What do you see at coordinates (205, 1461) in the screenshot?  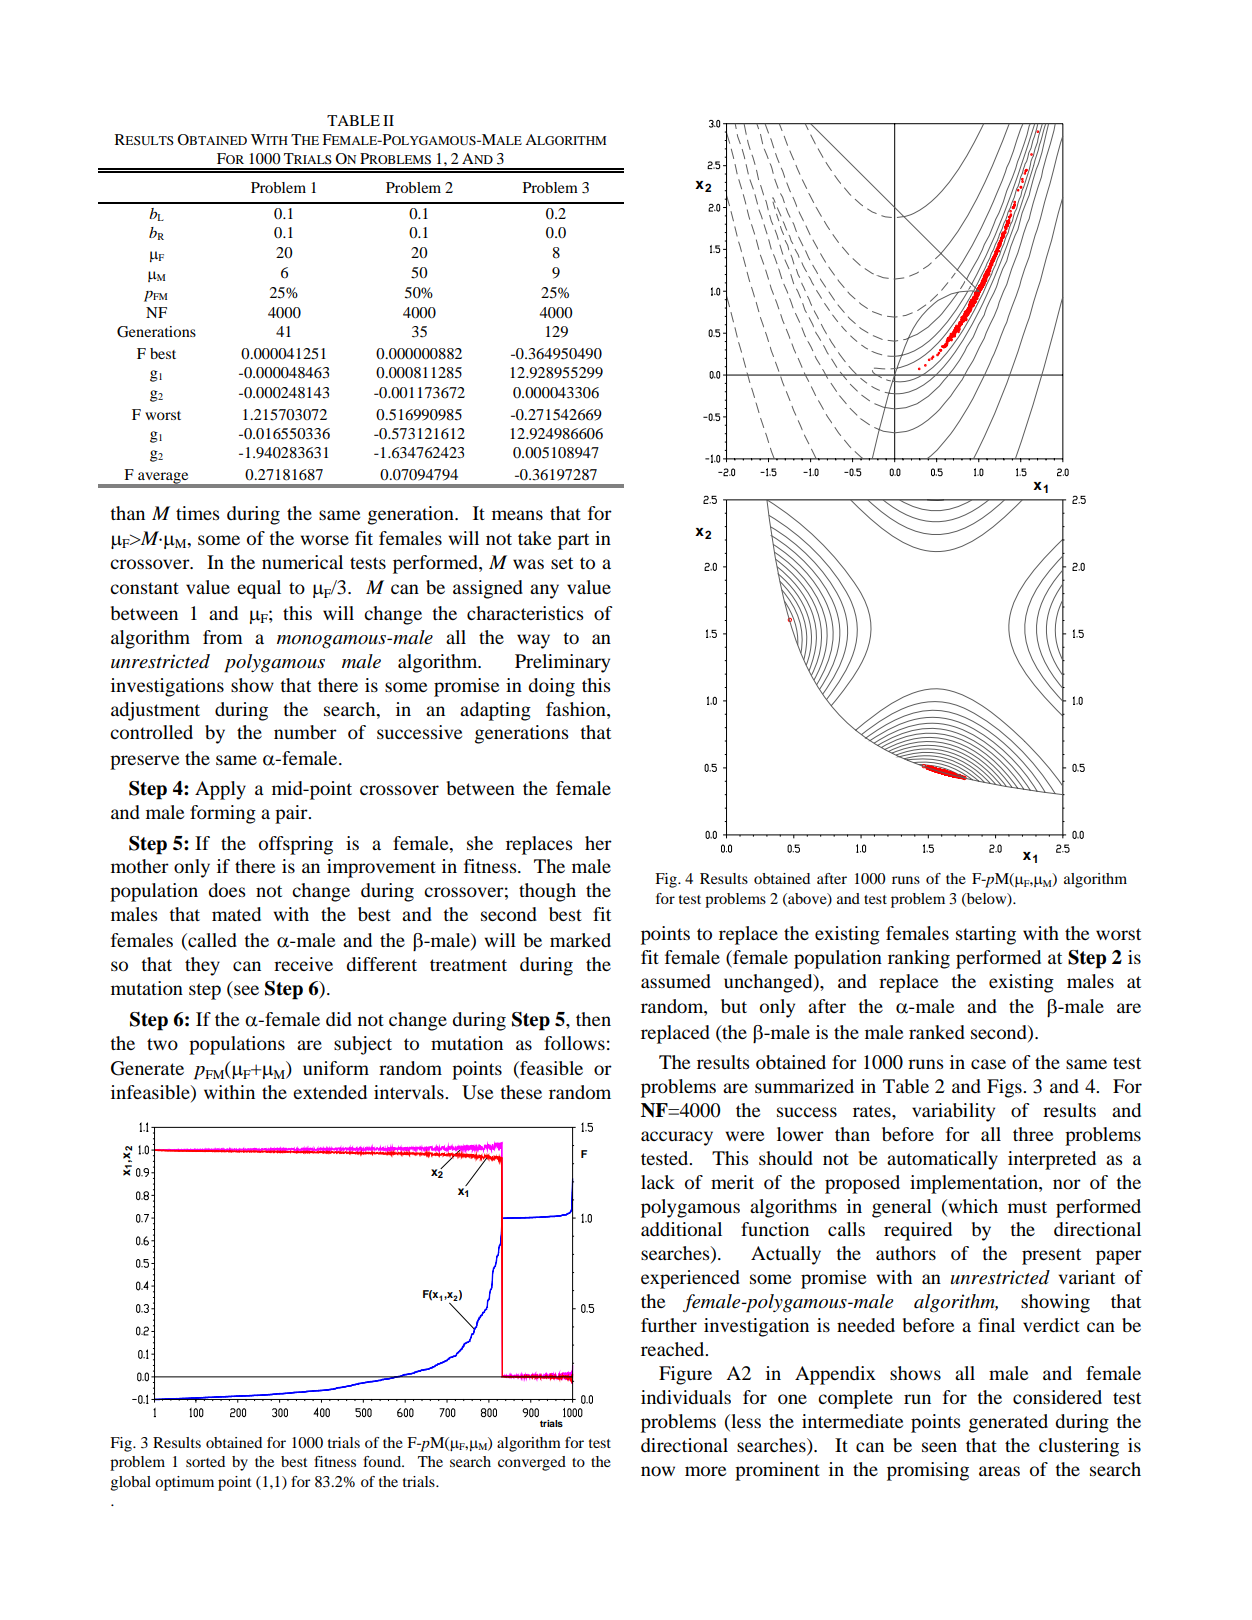 I see `sorted` at bounding box center [205, 1461].
